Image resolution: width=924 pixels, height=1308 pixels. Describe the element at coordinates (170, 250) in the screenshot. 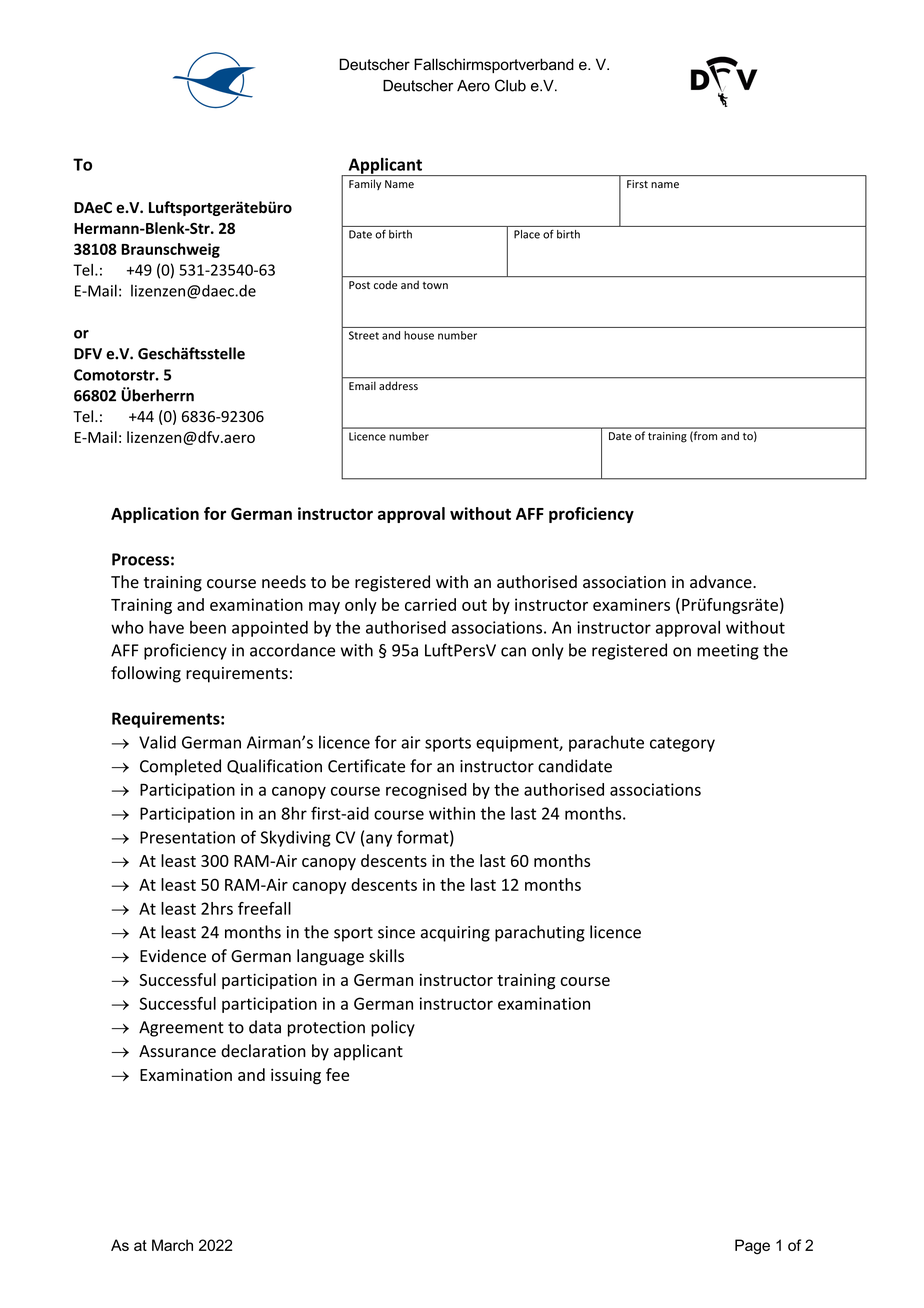

I see `Braunschweig` at that location.
